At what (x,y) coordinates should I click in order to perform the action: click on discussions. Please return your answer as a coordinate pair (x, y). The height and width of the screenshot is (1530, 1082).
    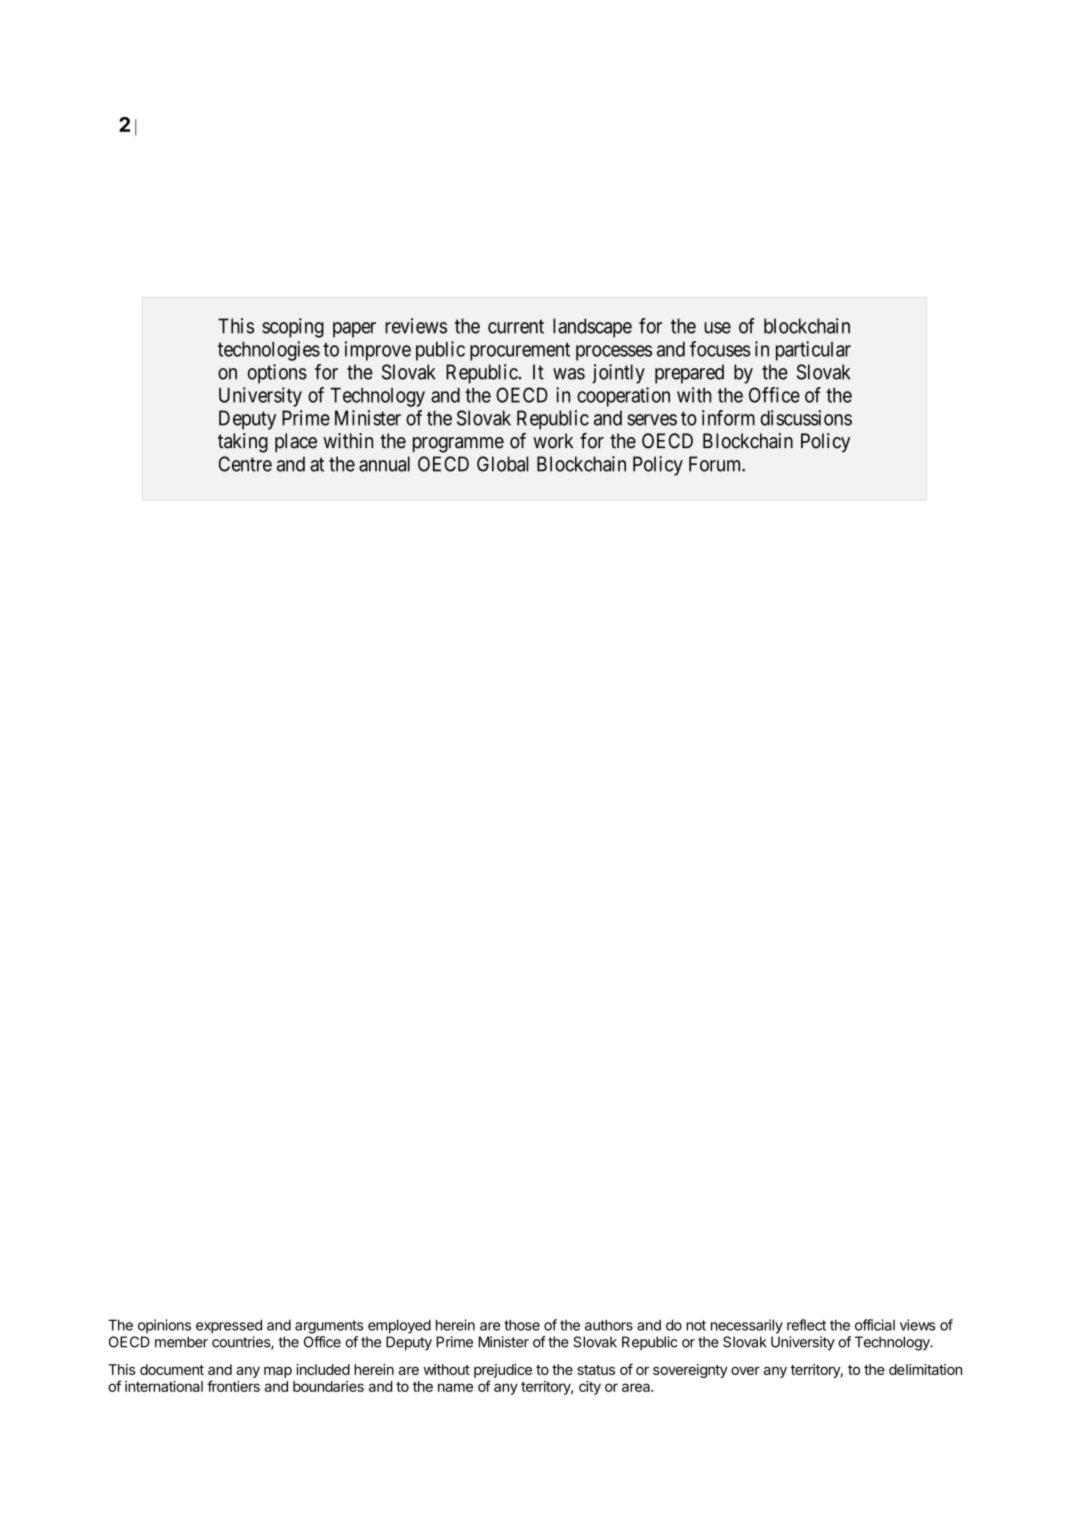
    Looking at the image, I should click on (806, 418).
